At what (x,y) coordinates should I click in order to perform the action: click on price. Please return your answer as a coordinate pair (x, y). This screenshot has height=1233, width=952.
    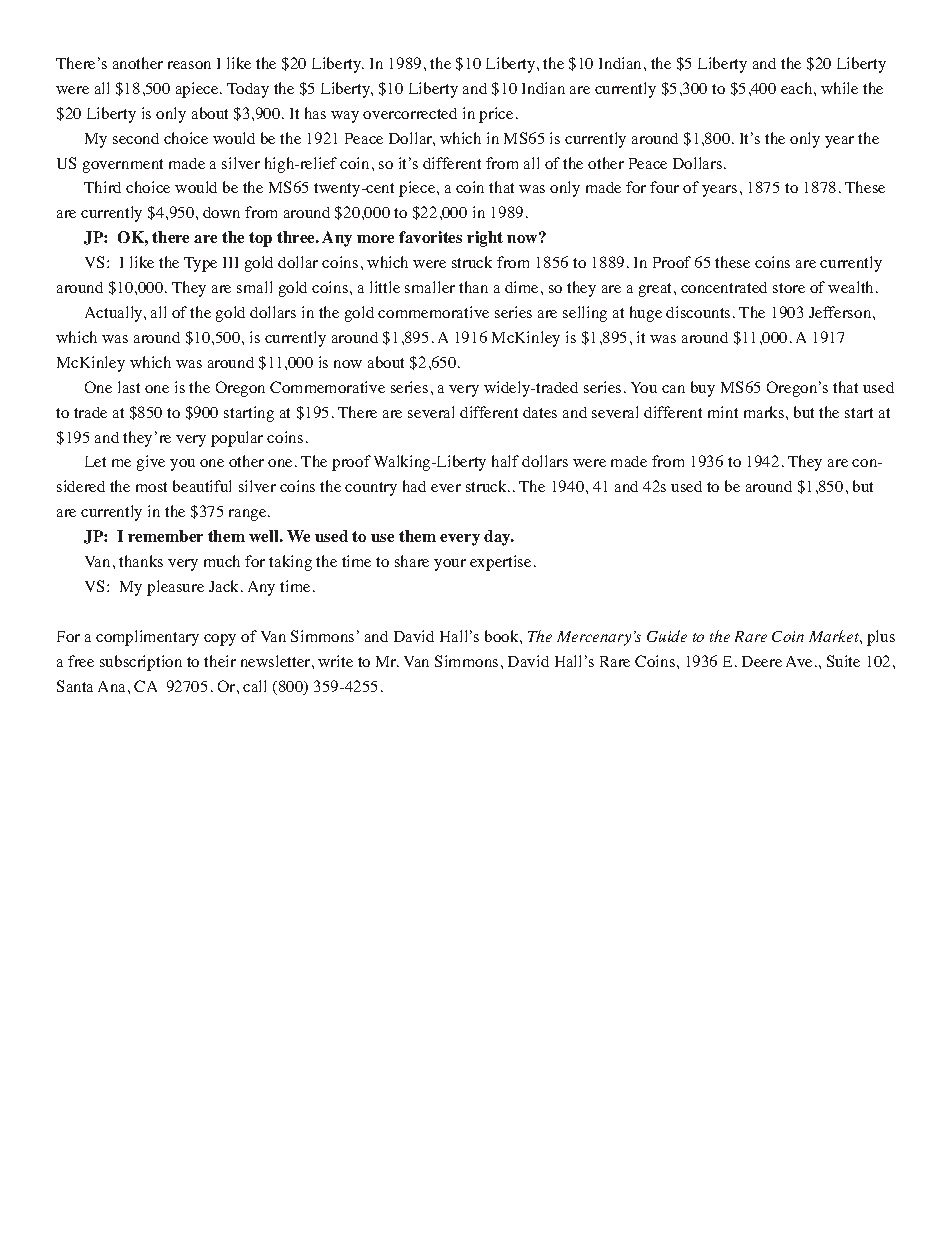
    Looking at the image, I should click on (496, 115).
